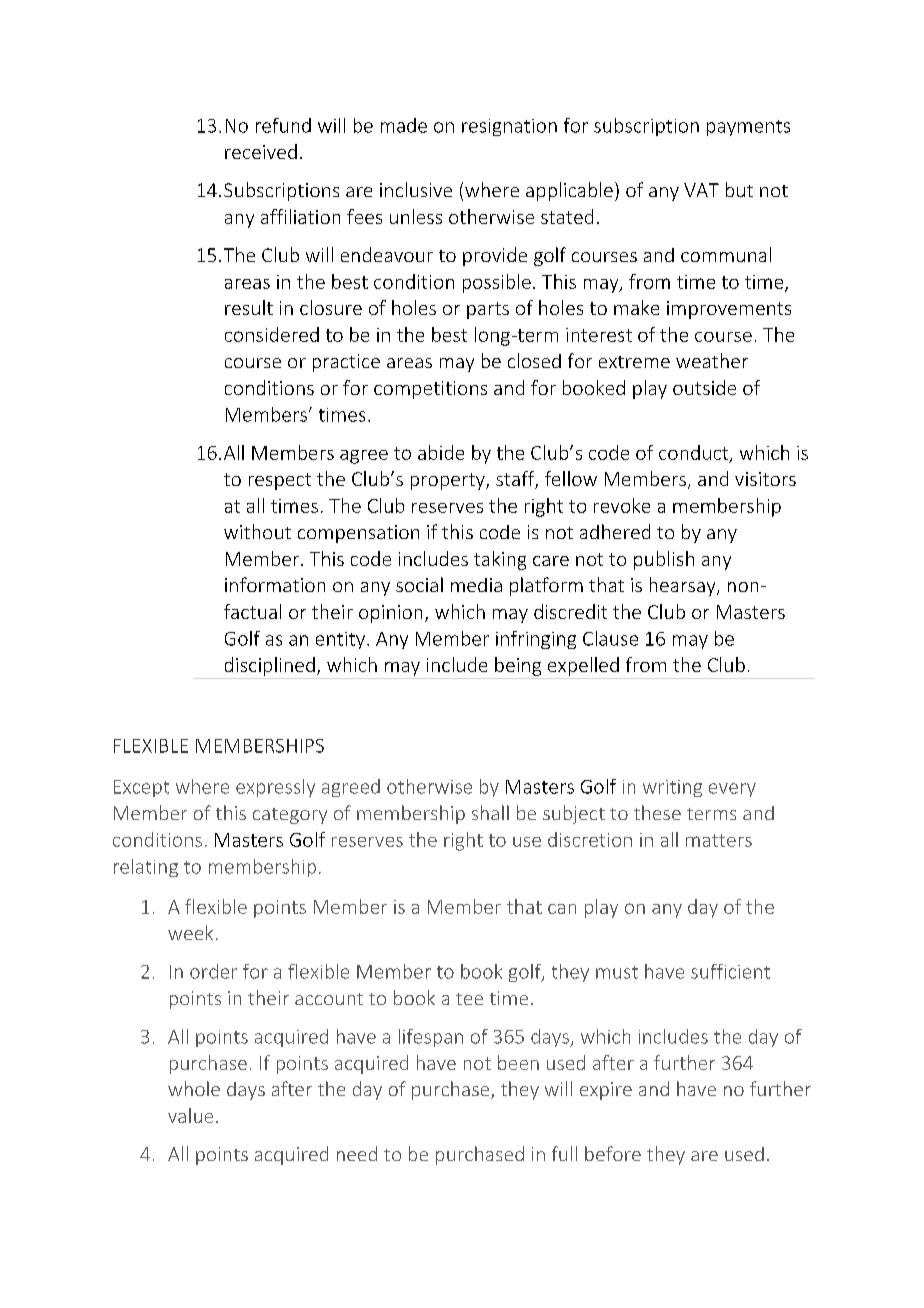  What do you see at coordinates (684, 586) in the screenshot?
I see `hearsay` at bounding box center [684, 586].
